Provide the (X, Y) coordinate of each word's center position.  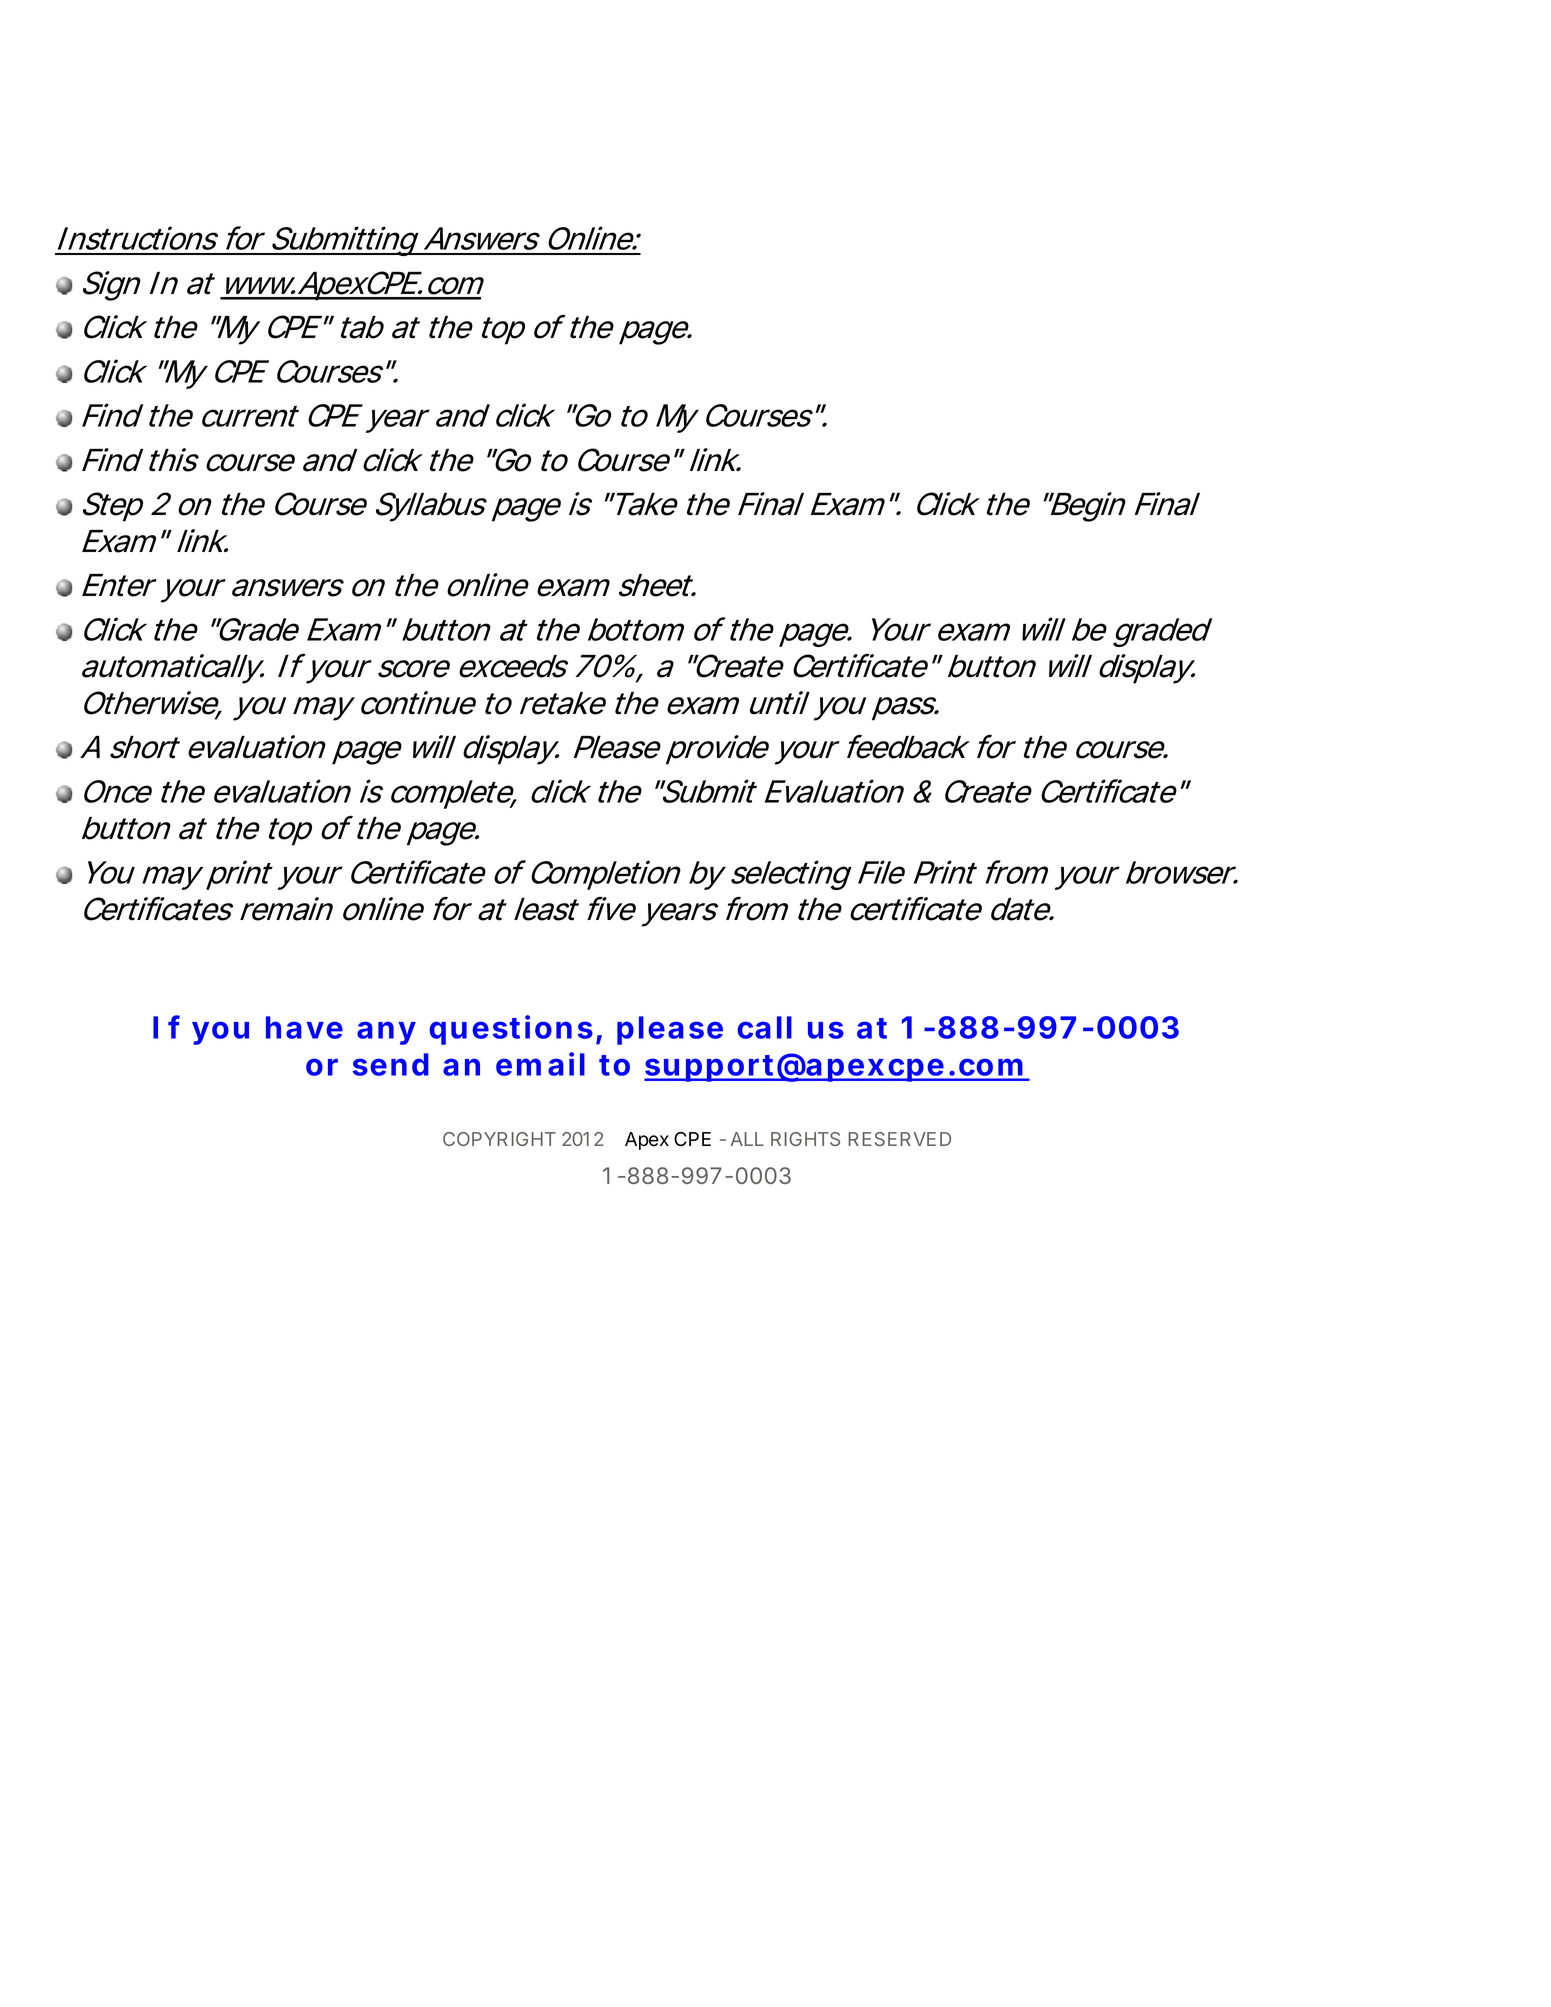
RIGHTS (805, 1139)
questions (511, 1030)
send (391, 1064)
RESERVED (899, 1139)
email (540, 1064)
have (304, 1027)
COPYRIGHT (499, 1139)
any (386, 1033)
